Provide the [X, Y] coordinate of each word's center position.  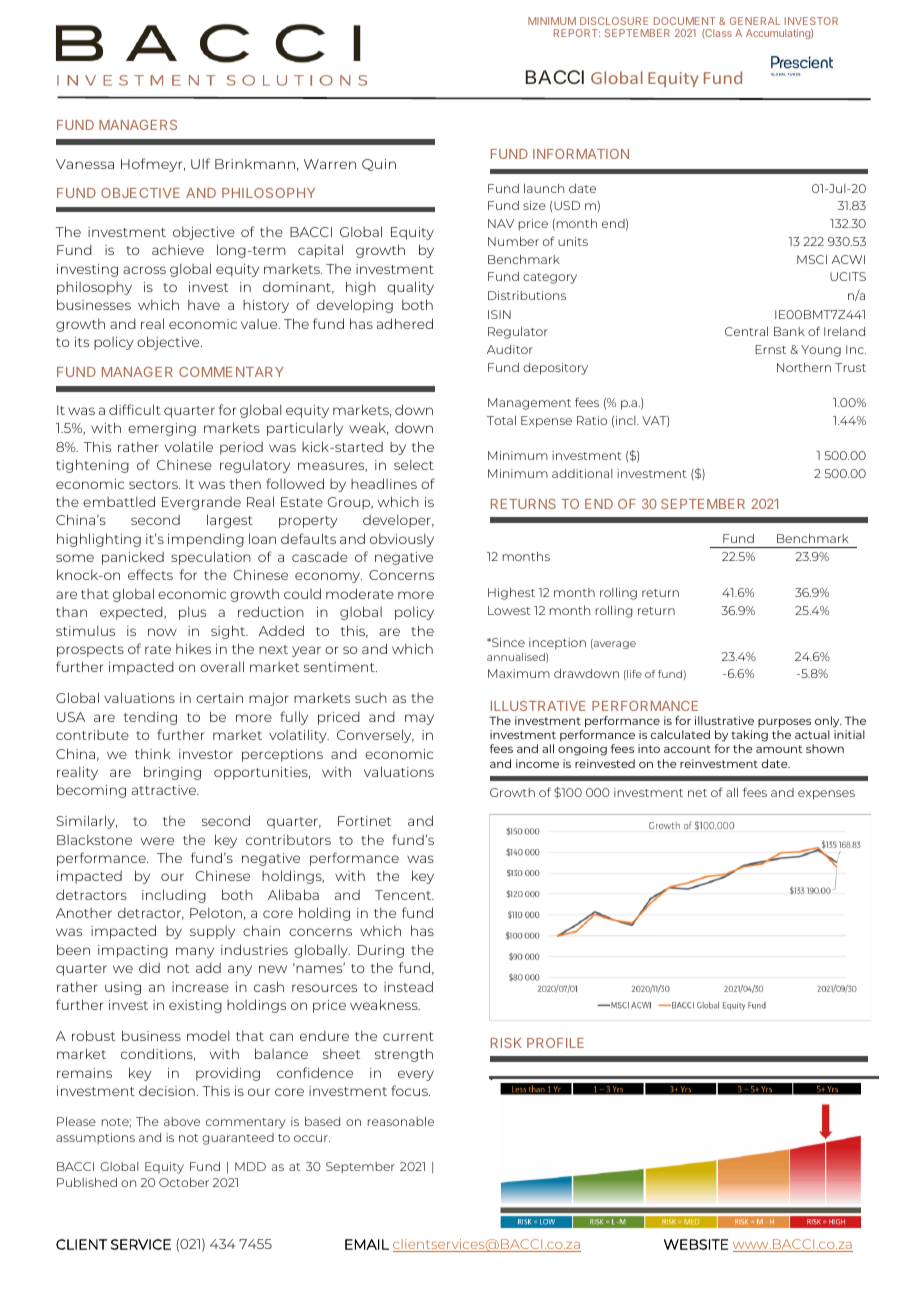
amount [779, 749]
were [157, 841]
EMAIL [367, 1244]
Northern [804, 367]
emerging [162, 429]
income [537, 763]
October [184, 1182]
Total [501, 420]
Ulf [200, 163]
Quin [379, 165]
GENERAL [755, 21]
